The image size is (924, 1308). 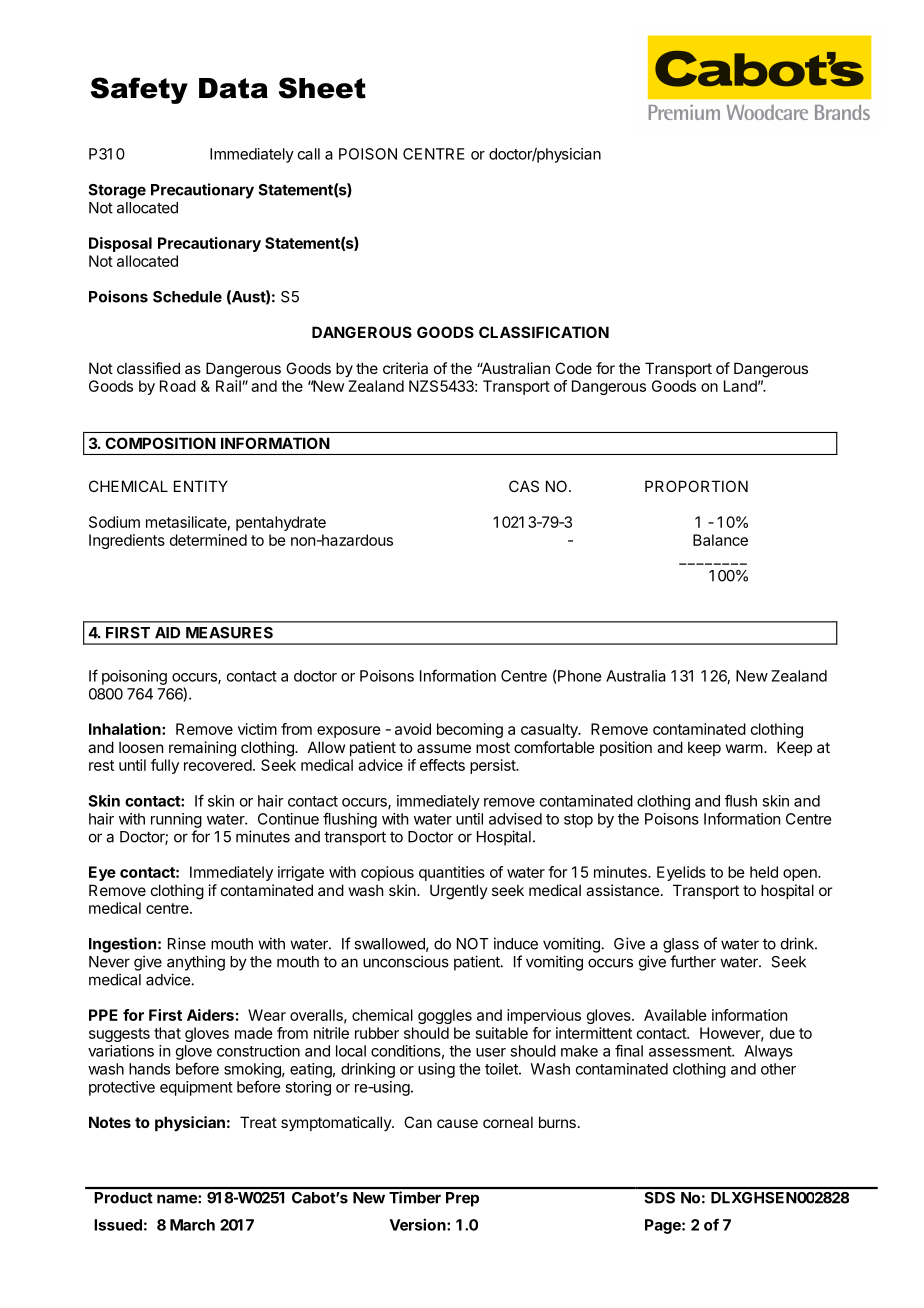 I want to click on glass, so click(x=681, y=945).
